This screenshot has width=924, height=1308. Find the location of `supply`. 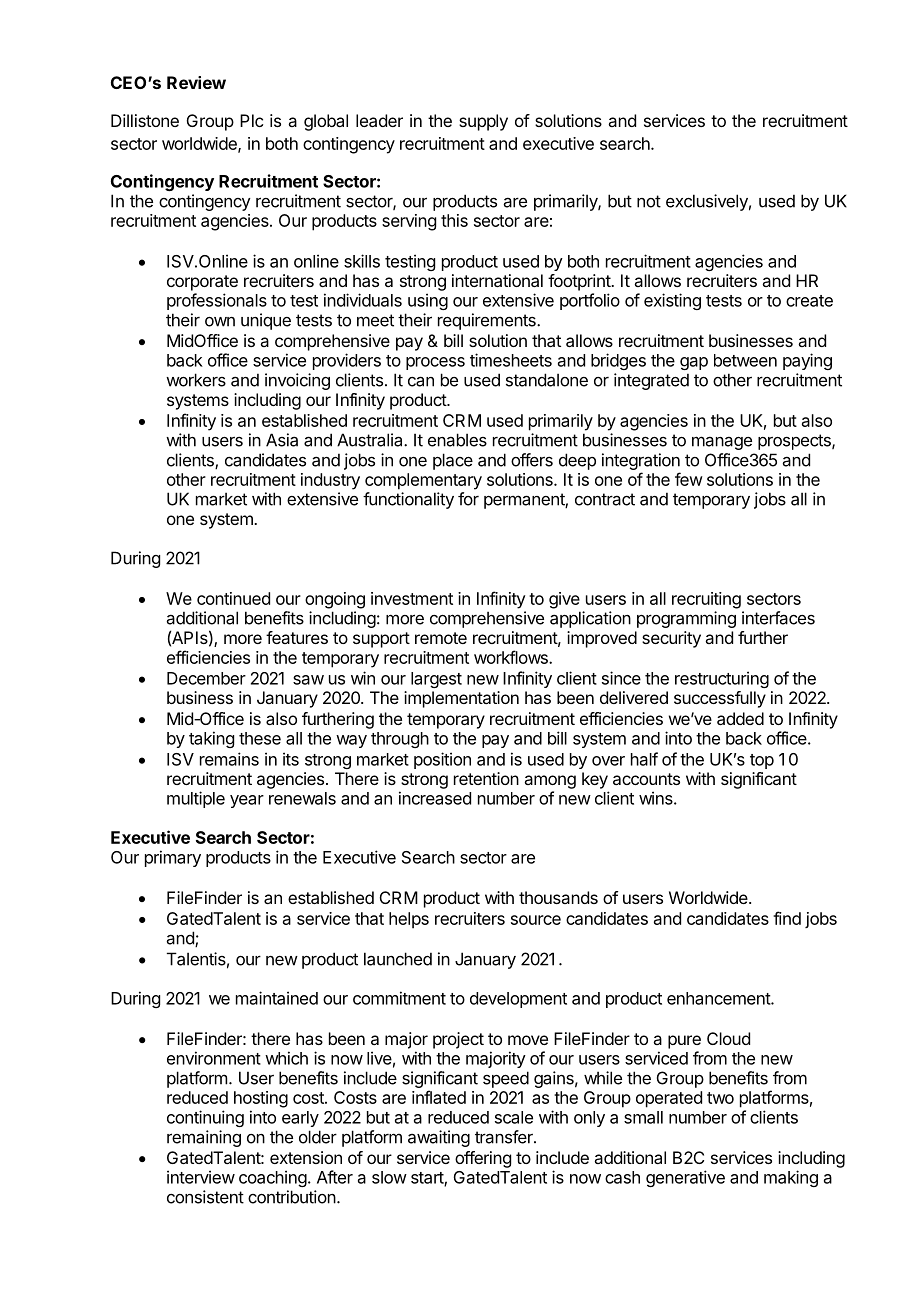

supply is located at coordinates (483, 122).
